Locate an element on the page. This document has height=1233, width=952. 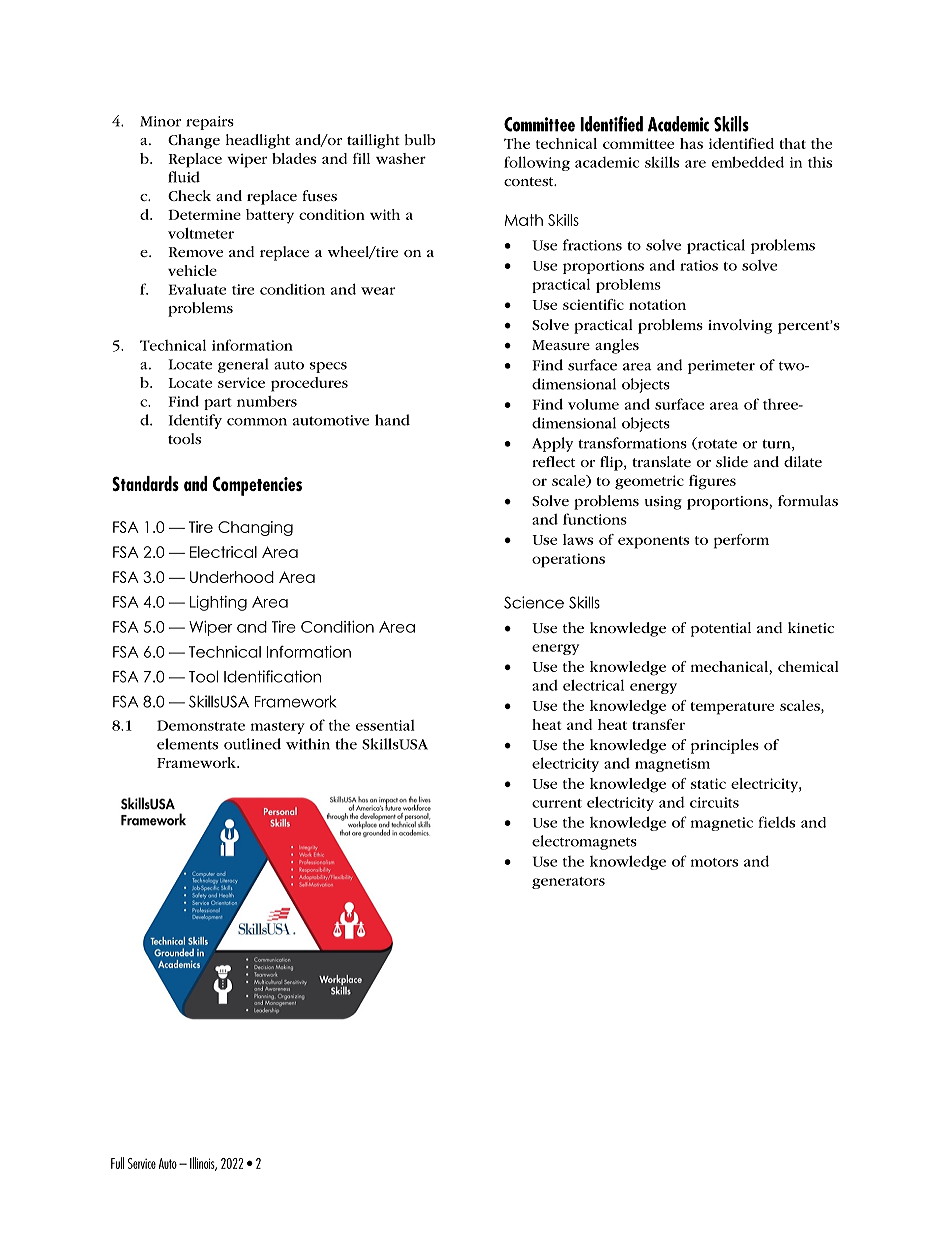
generators is located at coordinates (568, 883).
